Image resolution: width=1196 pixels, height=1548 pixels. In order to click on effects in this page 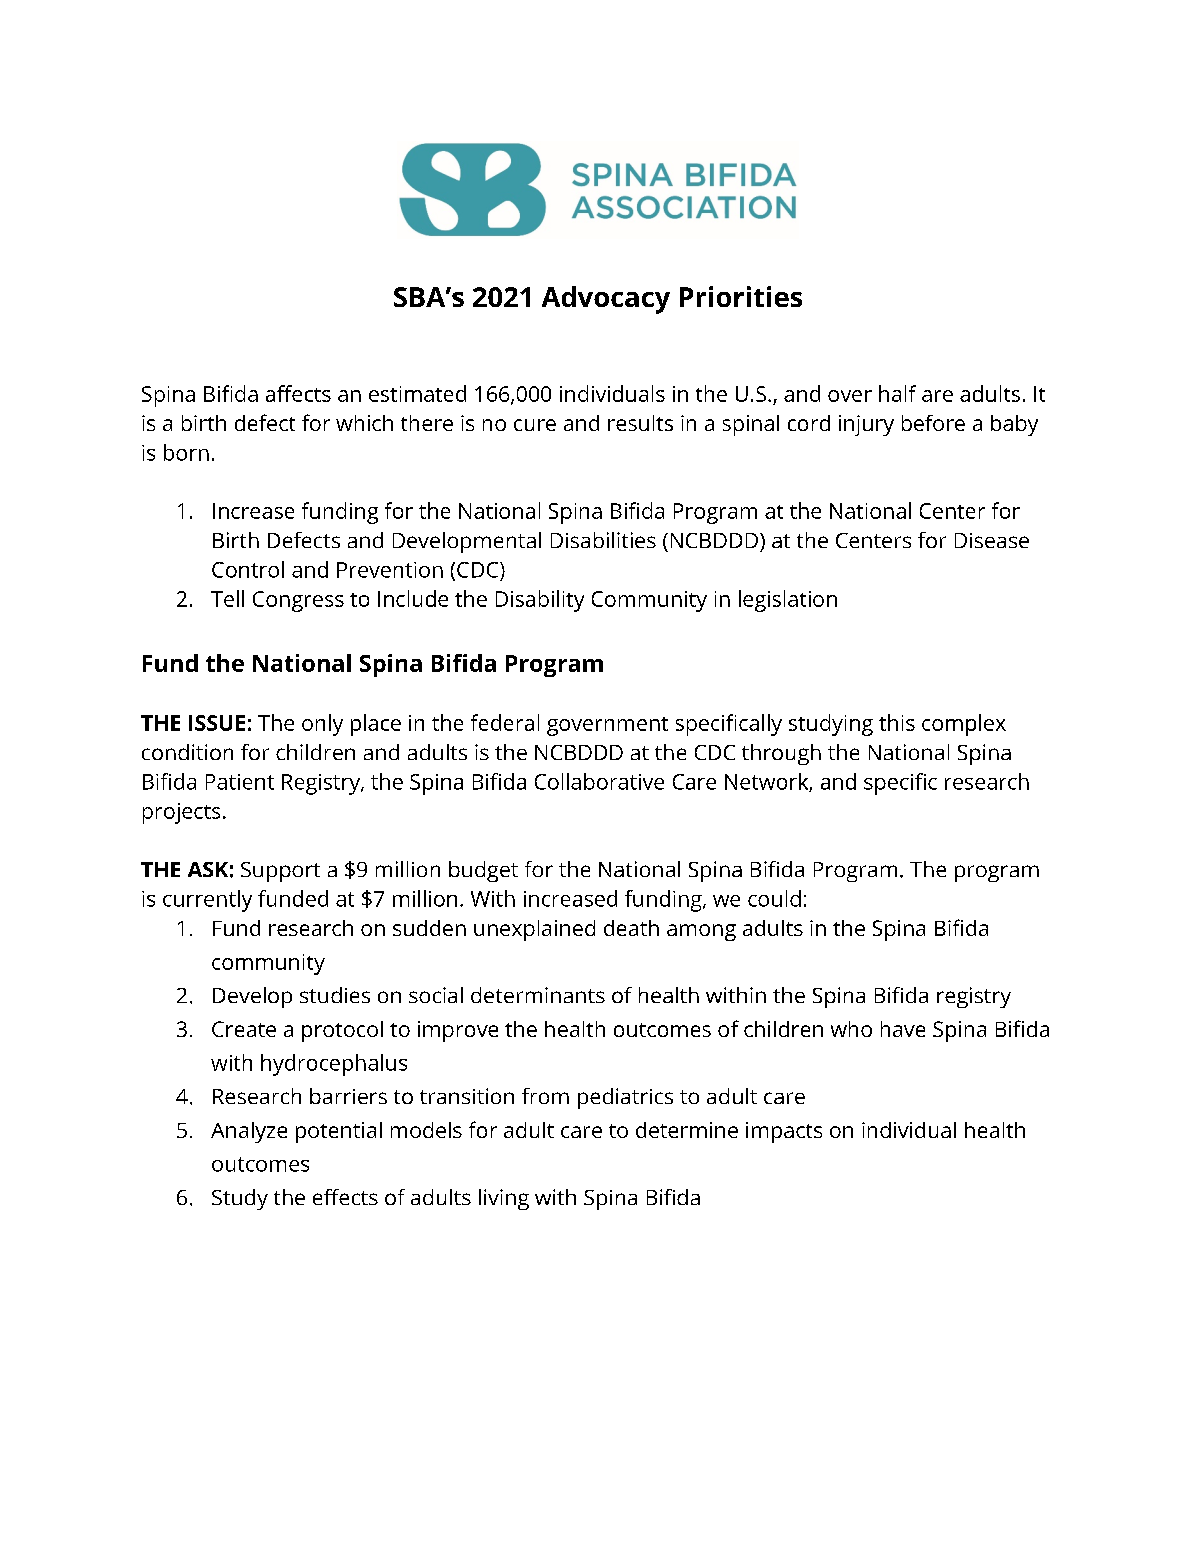, I will do `click(345, 1197)`.
